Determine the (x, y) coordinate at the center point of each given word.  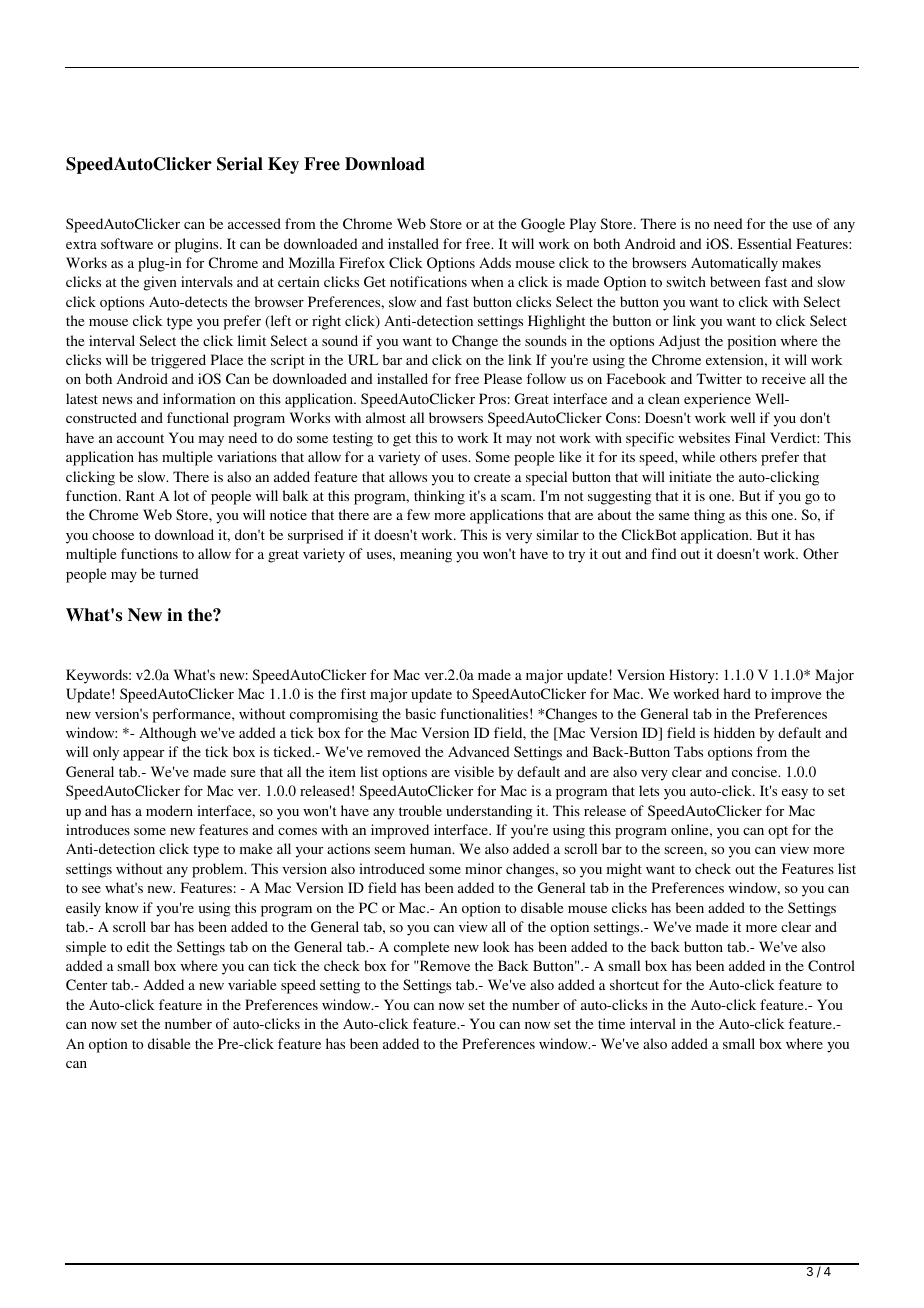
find (664, 553)
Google (543, 225)
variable (252, 984)
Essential (765, 243)
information (199, 398)
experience (717, 400)
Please (503, 378)
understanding (489, 812)
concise (756, 771)
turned (179, 573)
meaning (426, 555)
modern (169, 810)
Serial (240, 164)
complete (421, 948)
